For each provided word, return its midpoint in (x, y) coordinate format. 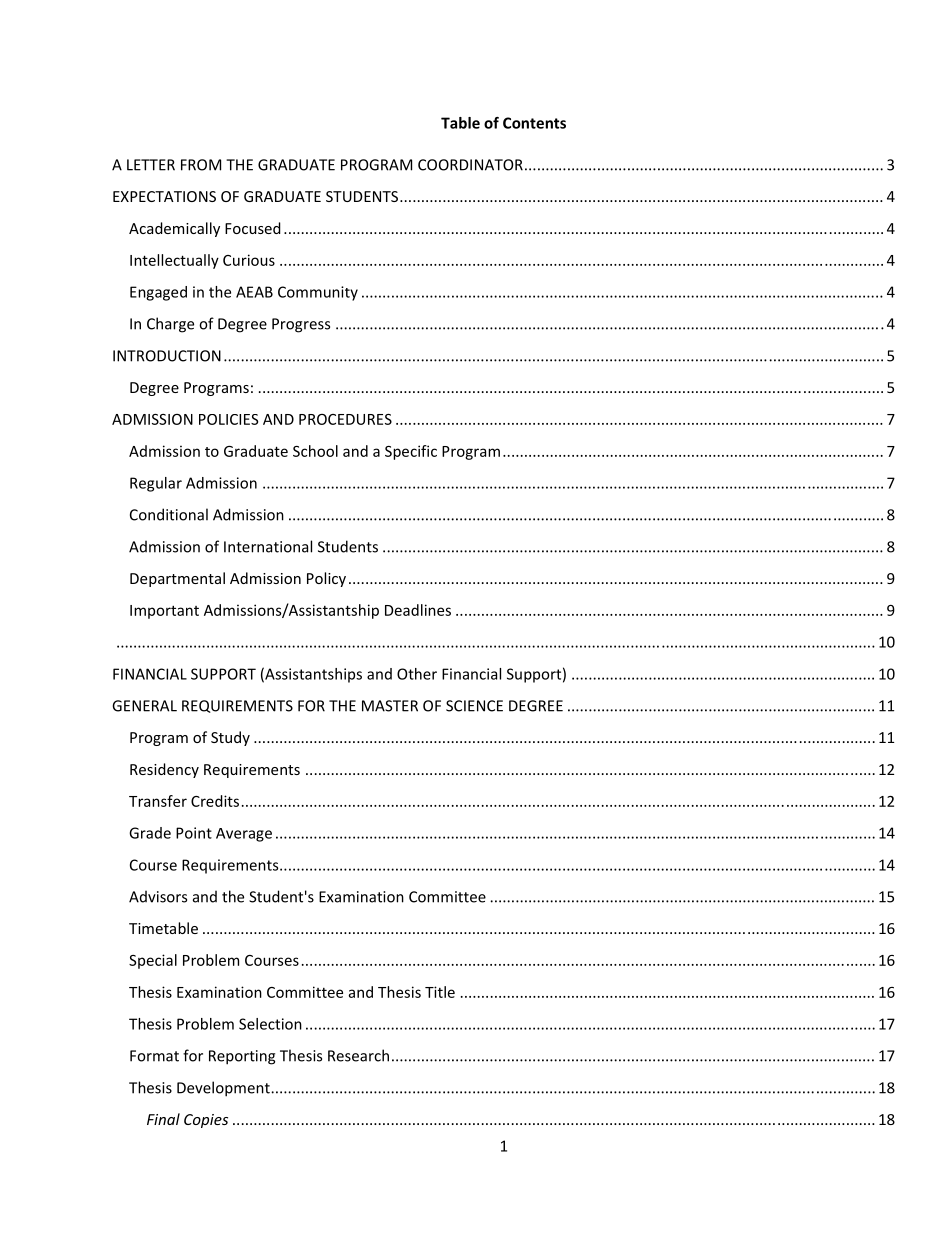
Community (318, 293)
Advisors (158, 896)
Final (163, 1119)
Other (417, 674)
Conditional (169, 514)
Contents (534, 123)
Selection (270, 1024)
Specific (411, 452)
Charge (170, 325)
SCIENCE (474, 706)
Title (440, 992)
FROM (201, 165)
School (315, 451)
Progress (301, 325)
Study (230, 738)
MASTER (390, 706)
